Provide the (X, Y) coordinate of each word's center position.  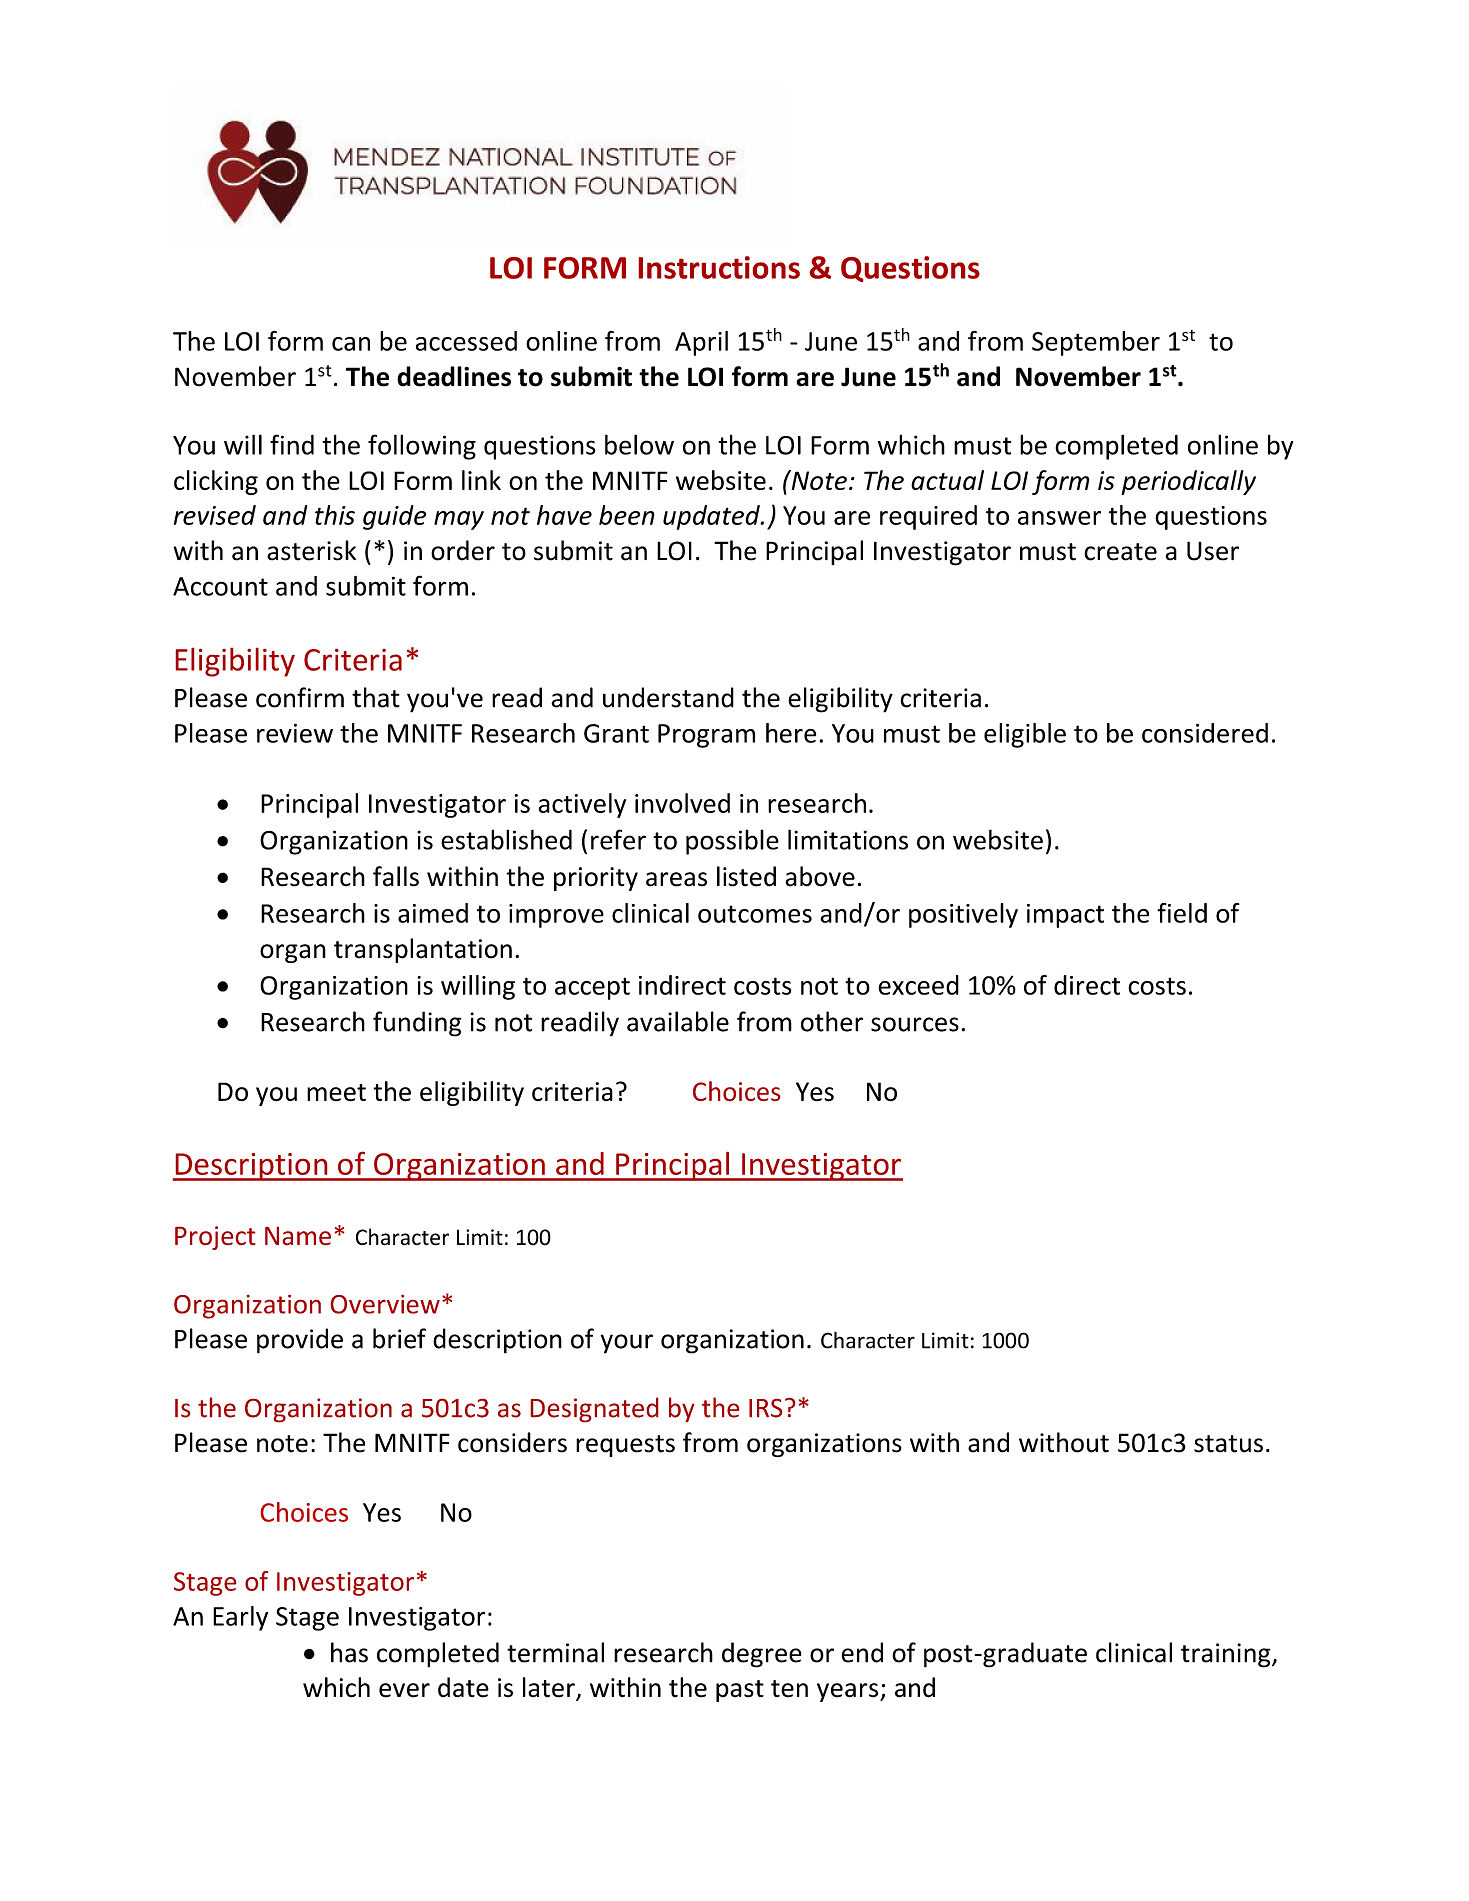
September (1096, 343)
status (1228, 1444)
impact (1065, 916)
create (1120, 552)
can (351, 344)
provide (300, 1341)
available (678, 1021)
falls (396, 876)
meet (336, 1093)
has (349, 1652)
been (627, 515)
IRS (766, 1408)
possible (732, 842)
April (701, 343)
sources (915, 1024)
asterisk (311, 550)
